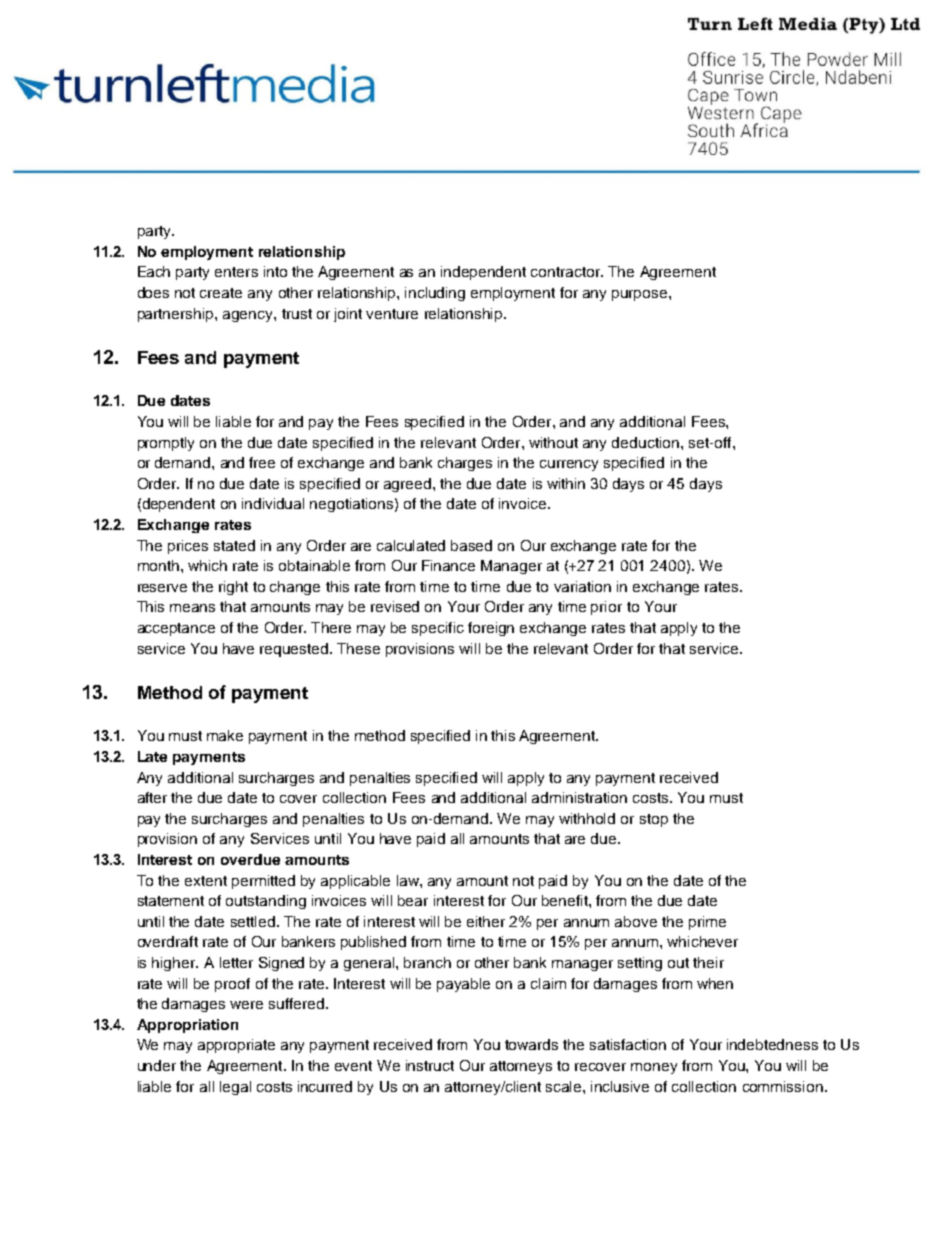 The width and height of the screenshot is (952, 1233). Describe the element at coordinates (491, 629) in the screenshot. I see `foreign` at that location.
